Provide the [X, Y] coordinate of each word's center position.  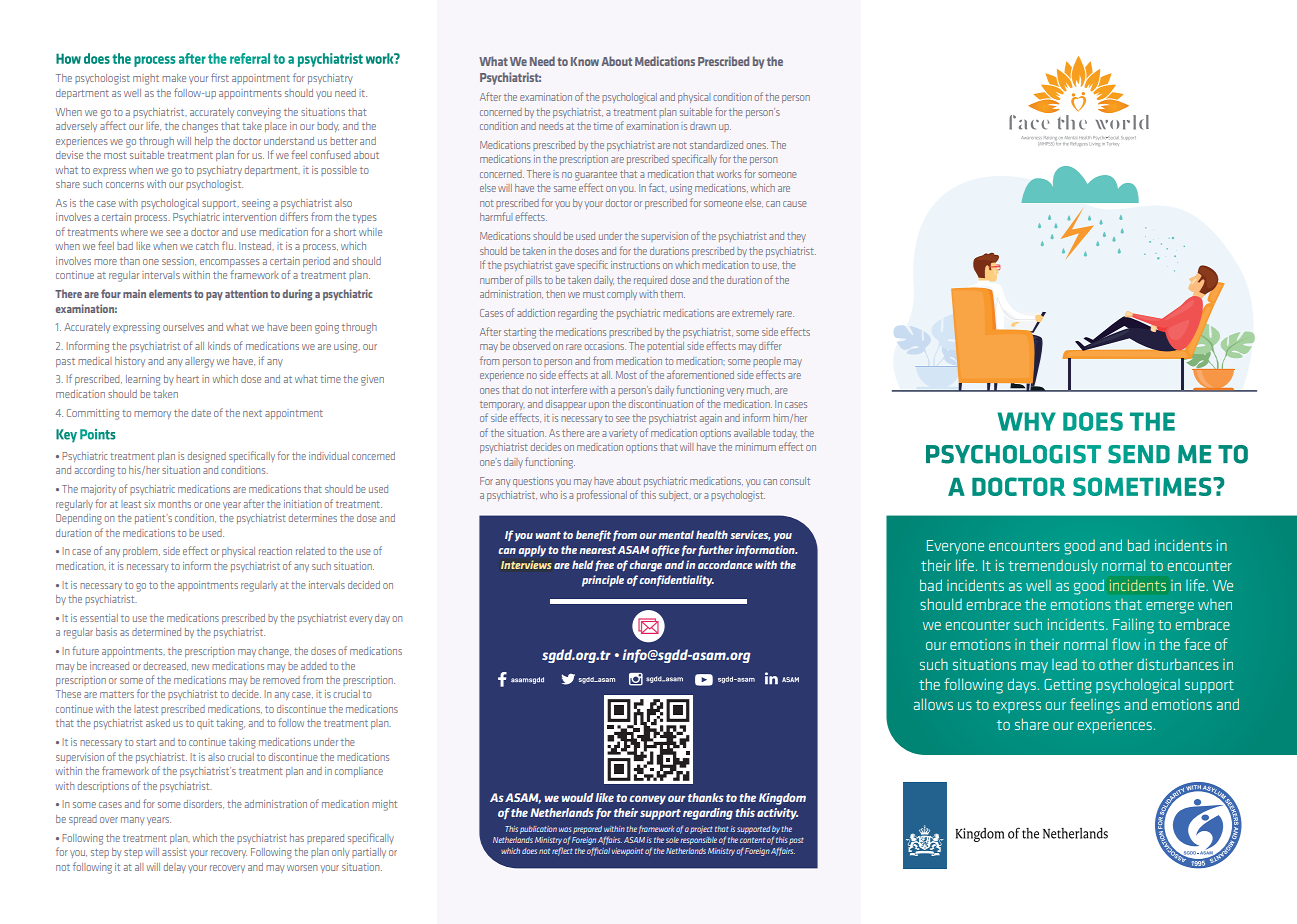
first [220, 77]
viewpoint [627, 852]
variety [623, 434]
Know [585, 61]
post [796, 841]
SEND [1139, 454]
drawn [703, 126]
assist [174, 852]
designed [207, 457]
